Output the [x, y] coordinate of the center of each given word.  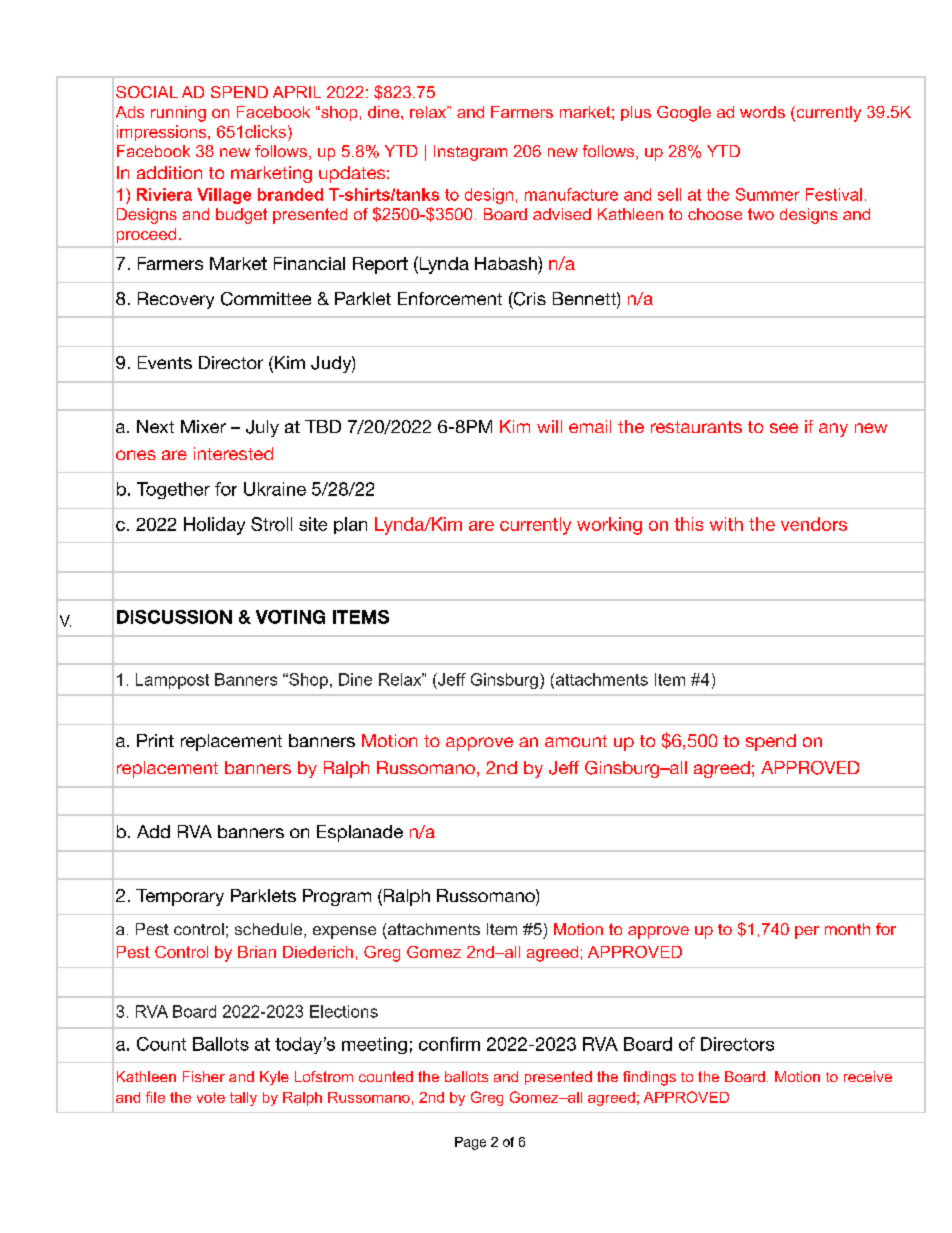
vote [211, 1097]
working [609, 526]
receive [868, 1076]
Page [470, 1143]
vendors [814, 524]
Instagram [470, 153]
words [762, 112]
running [178, 114]
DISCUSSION [174, 617]
